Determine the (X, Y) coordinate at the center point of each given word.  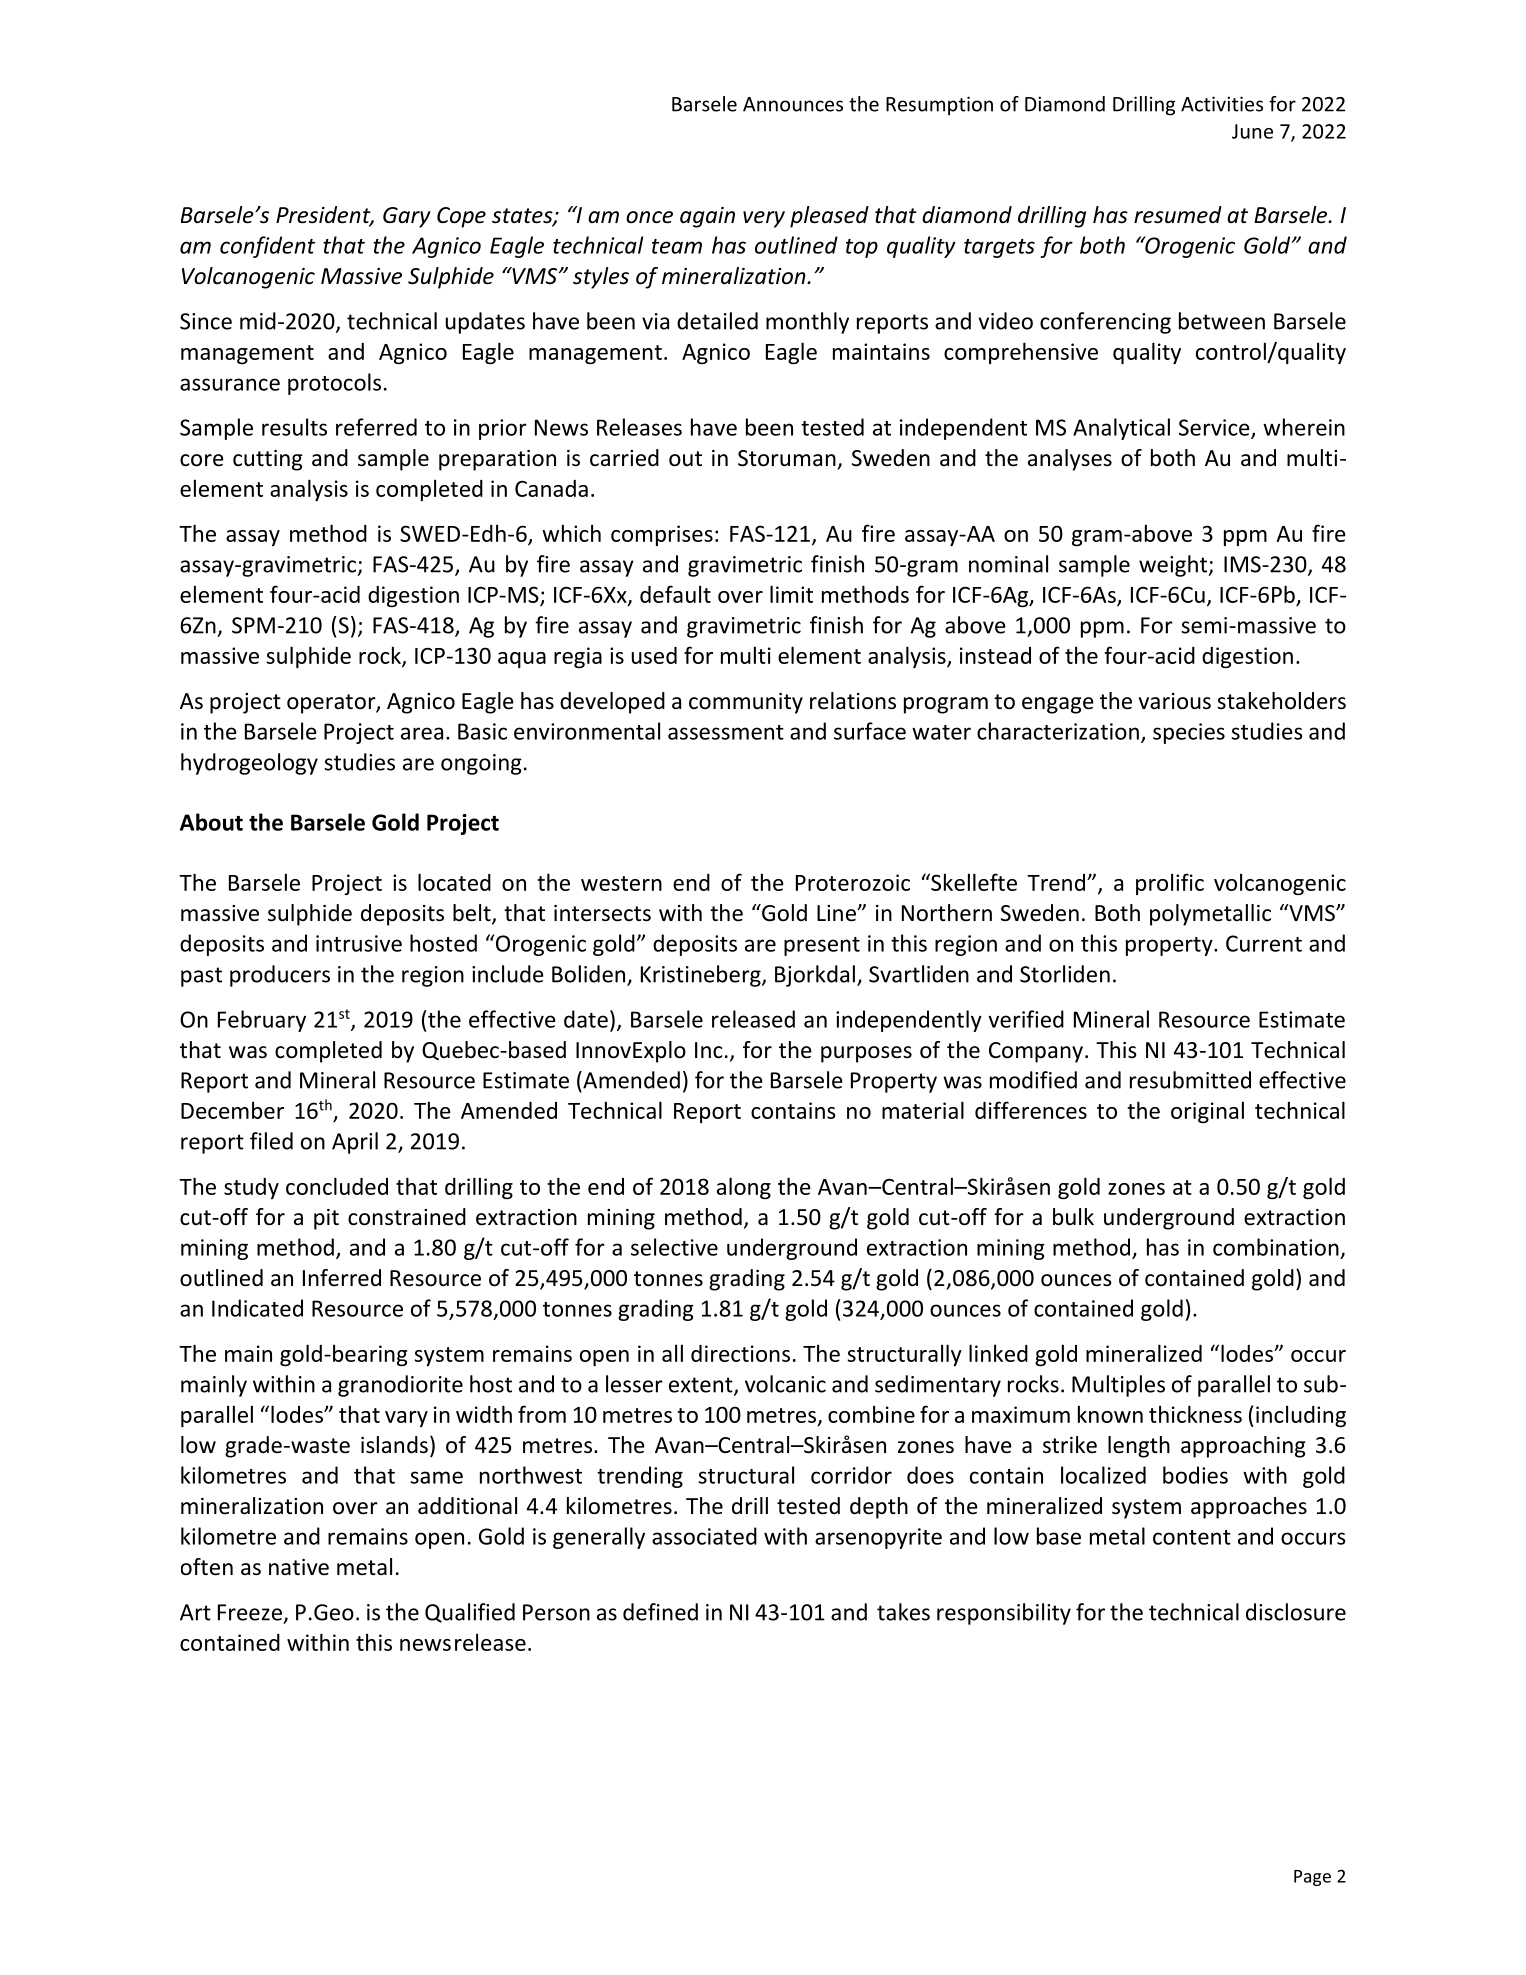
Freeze (250, 1612)
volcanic (785, 1384)
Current (1264, 943)
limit (791, 594)
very (764, 219)
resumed (1178, 215)
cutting (268, 460)
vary (406, 1419)
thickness (1195, 1414)
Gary (406, 217)
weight (1174, 566)
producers (280, 976)
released (753, 1019)
